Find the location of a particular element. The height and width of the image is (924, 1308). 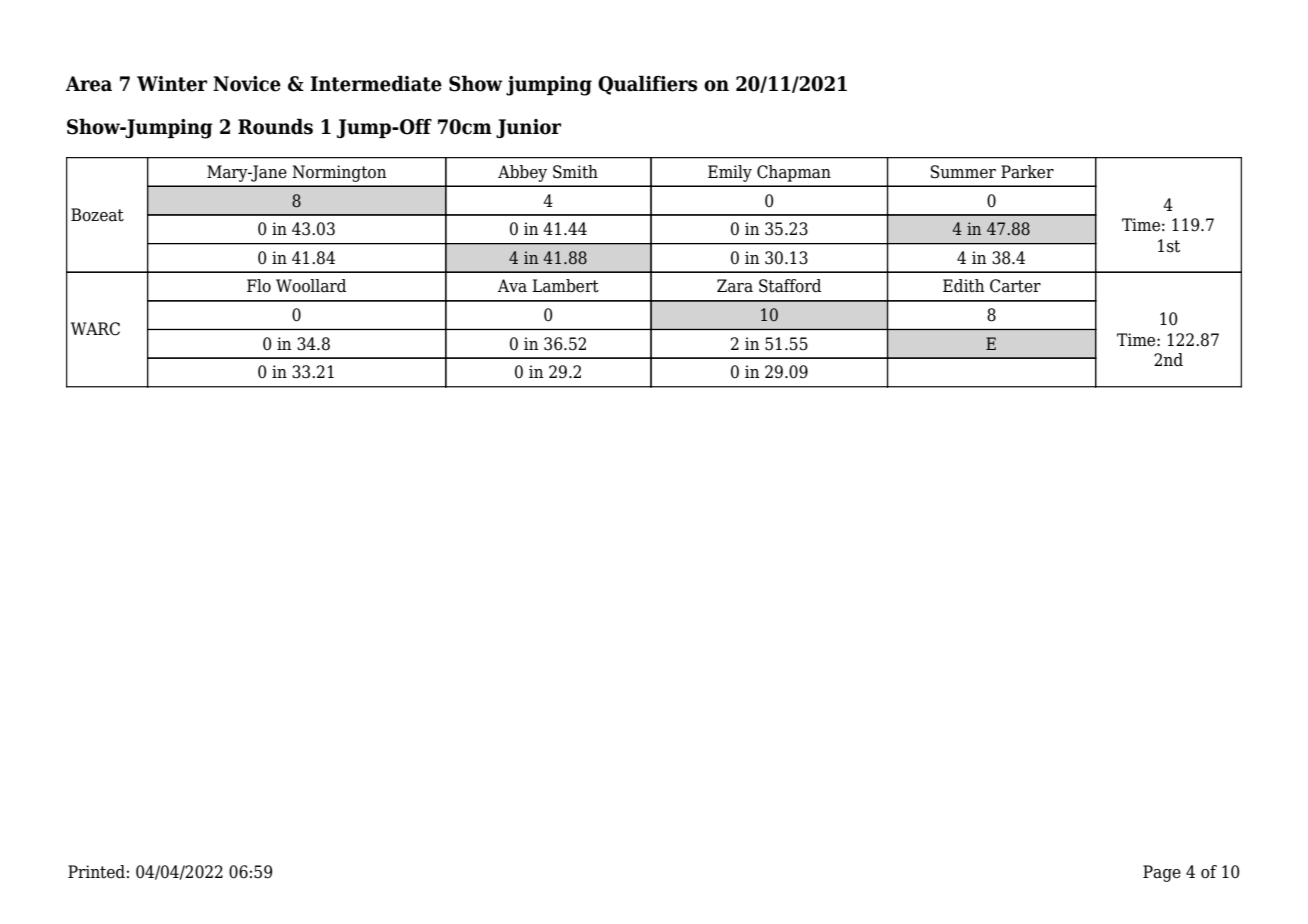

Printed is located at coordinates (96, 872).
